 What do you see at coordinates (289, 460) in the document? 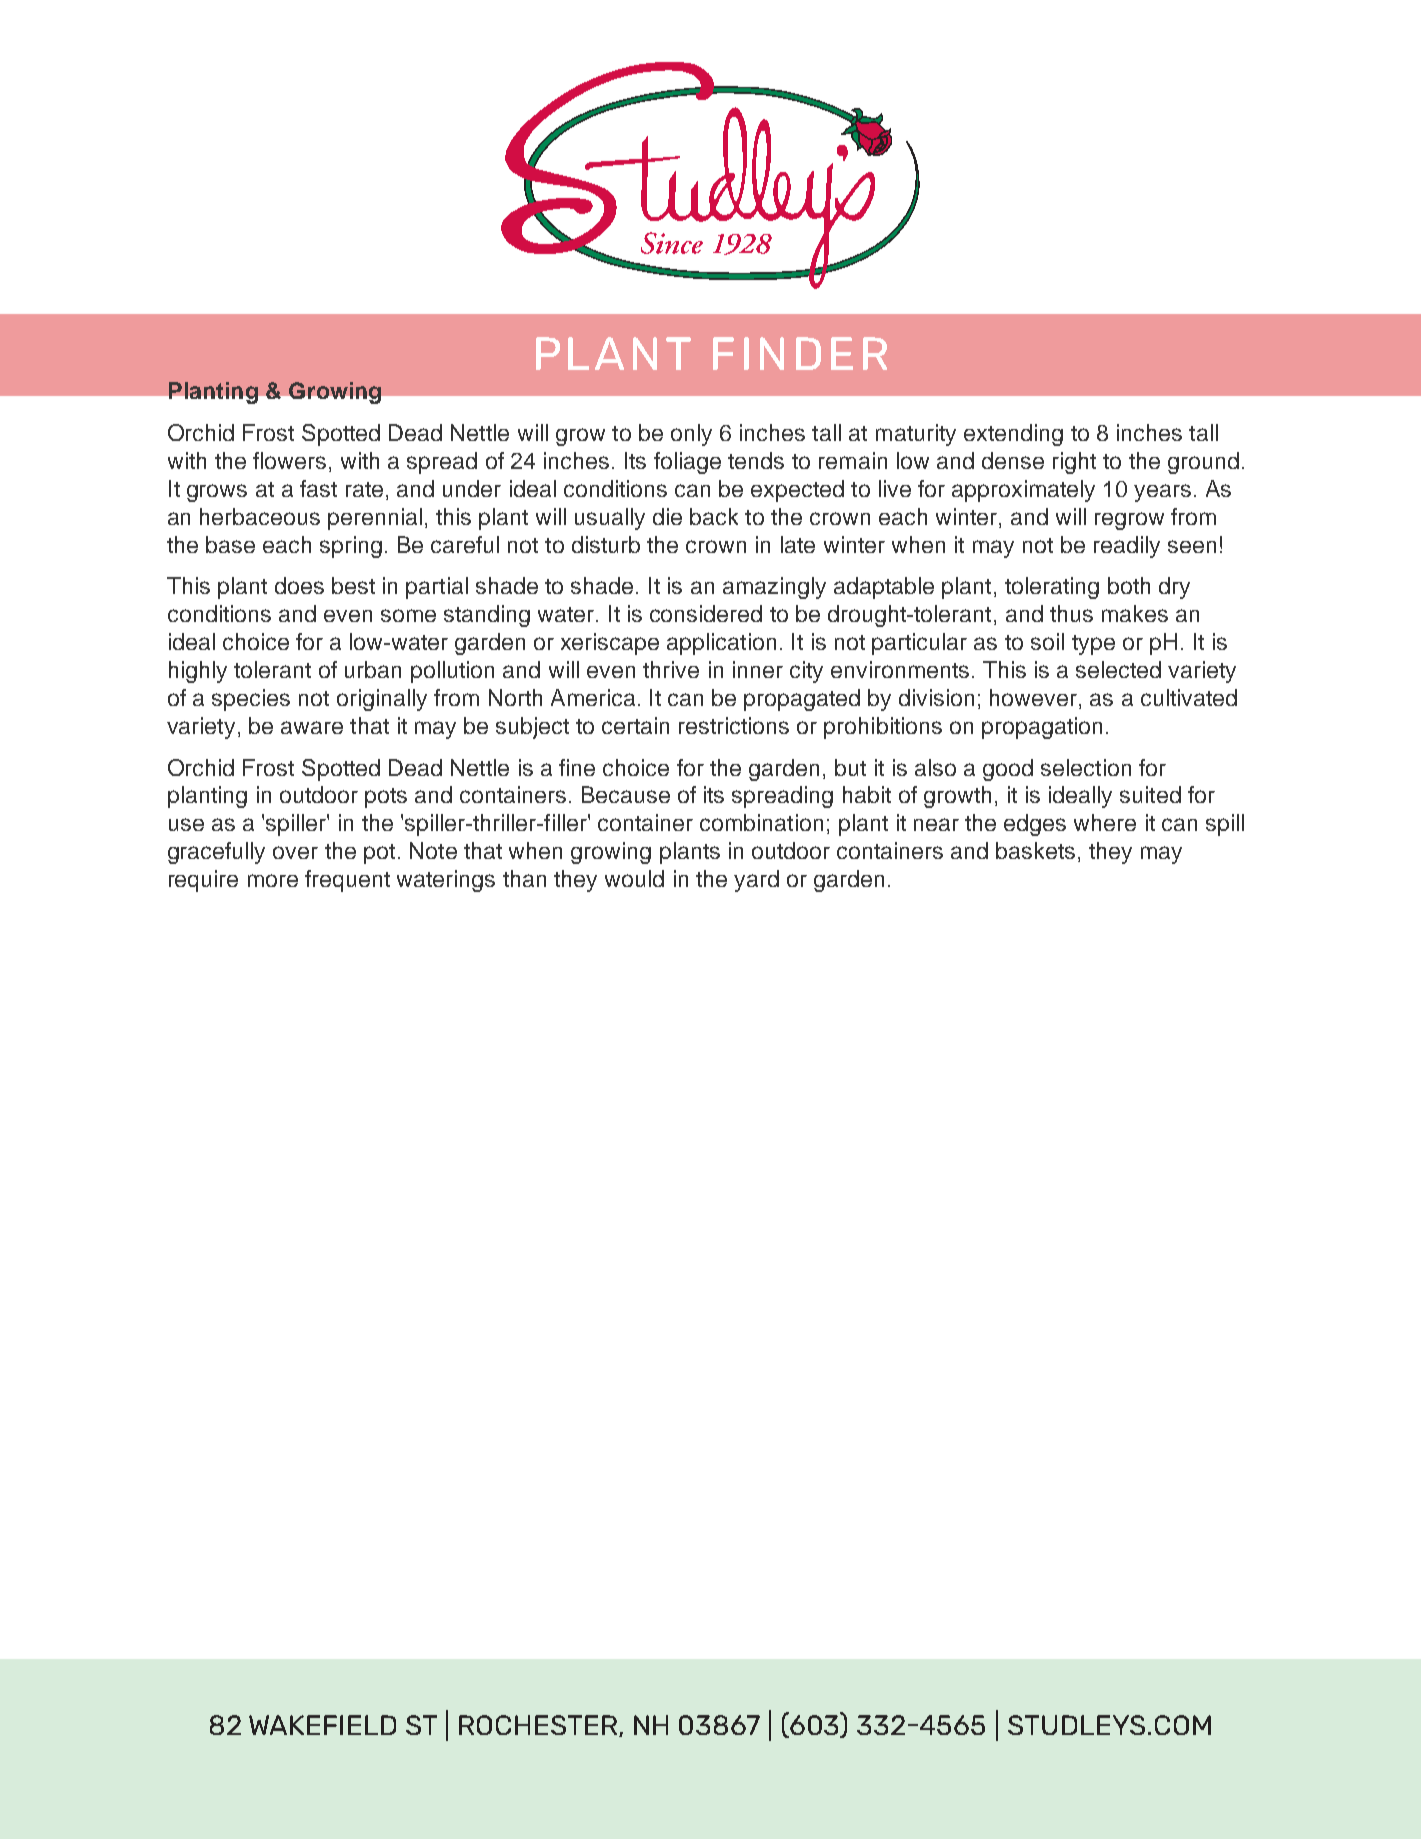
I see `flowers` at bounding box center [289, 460].
